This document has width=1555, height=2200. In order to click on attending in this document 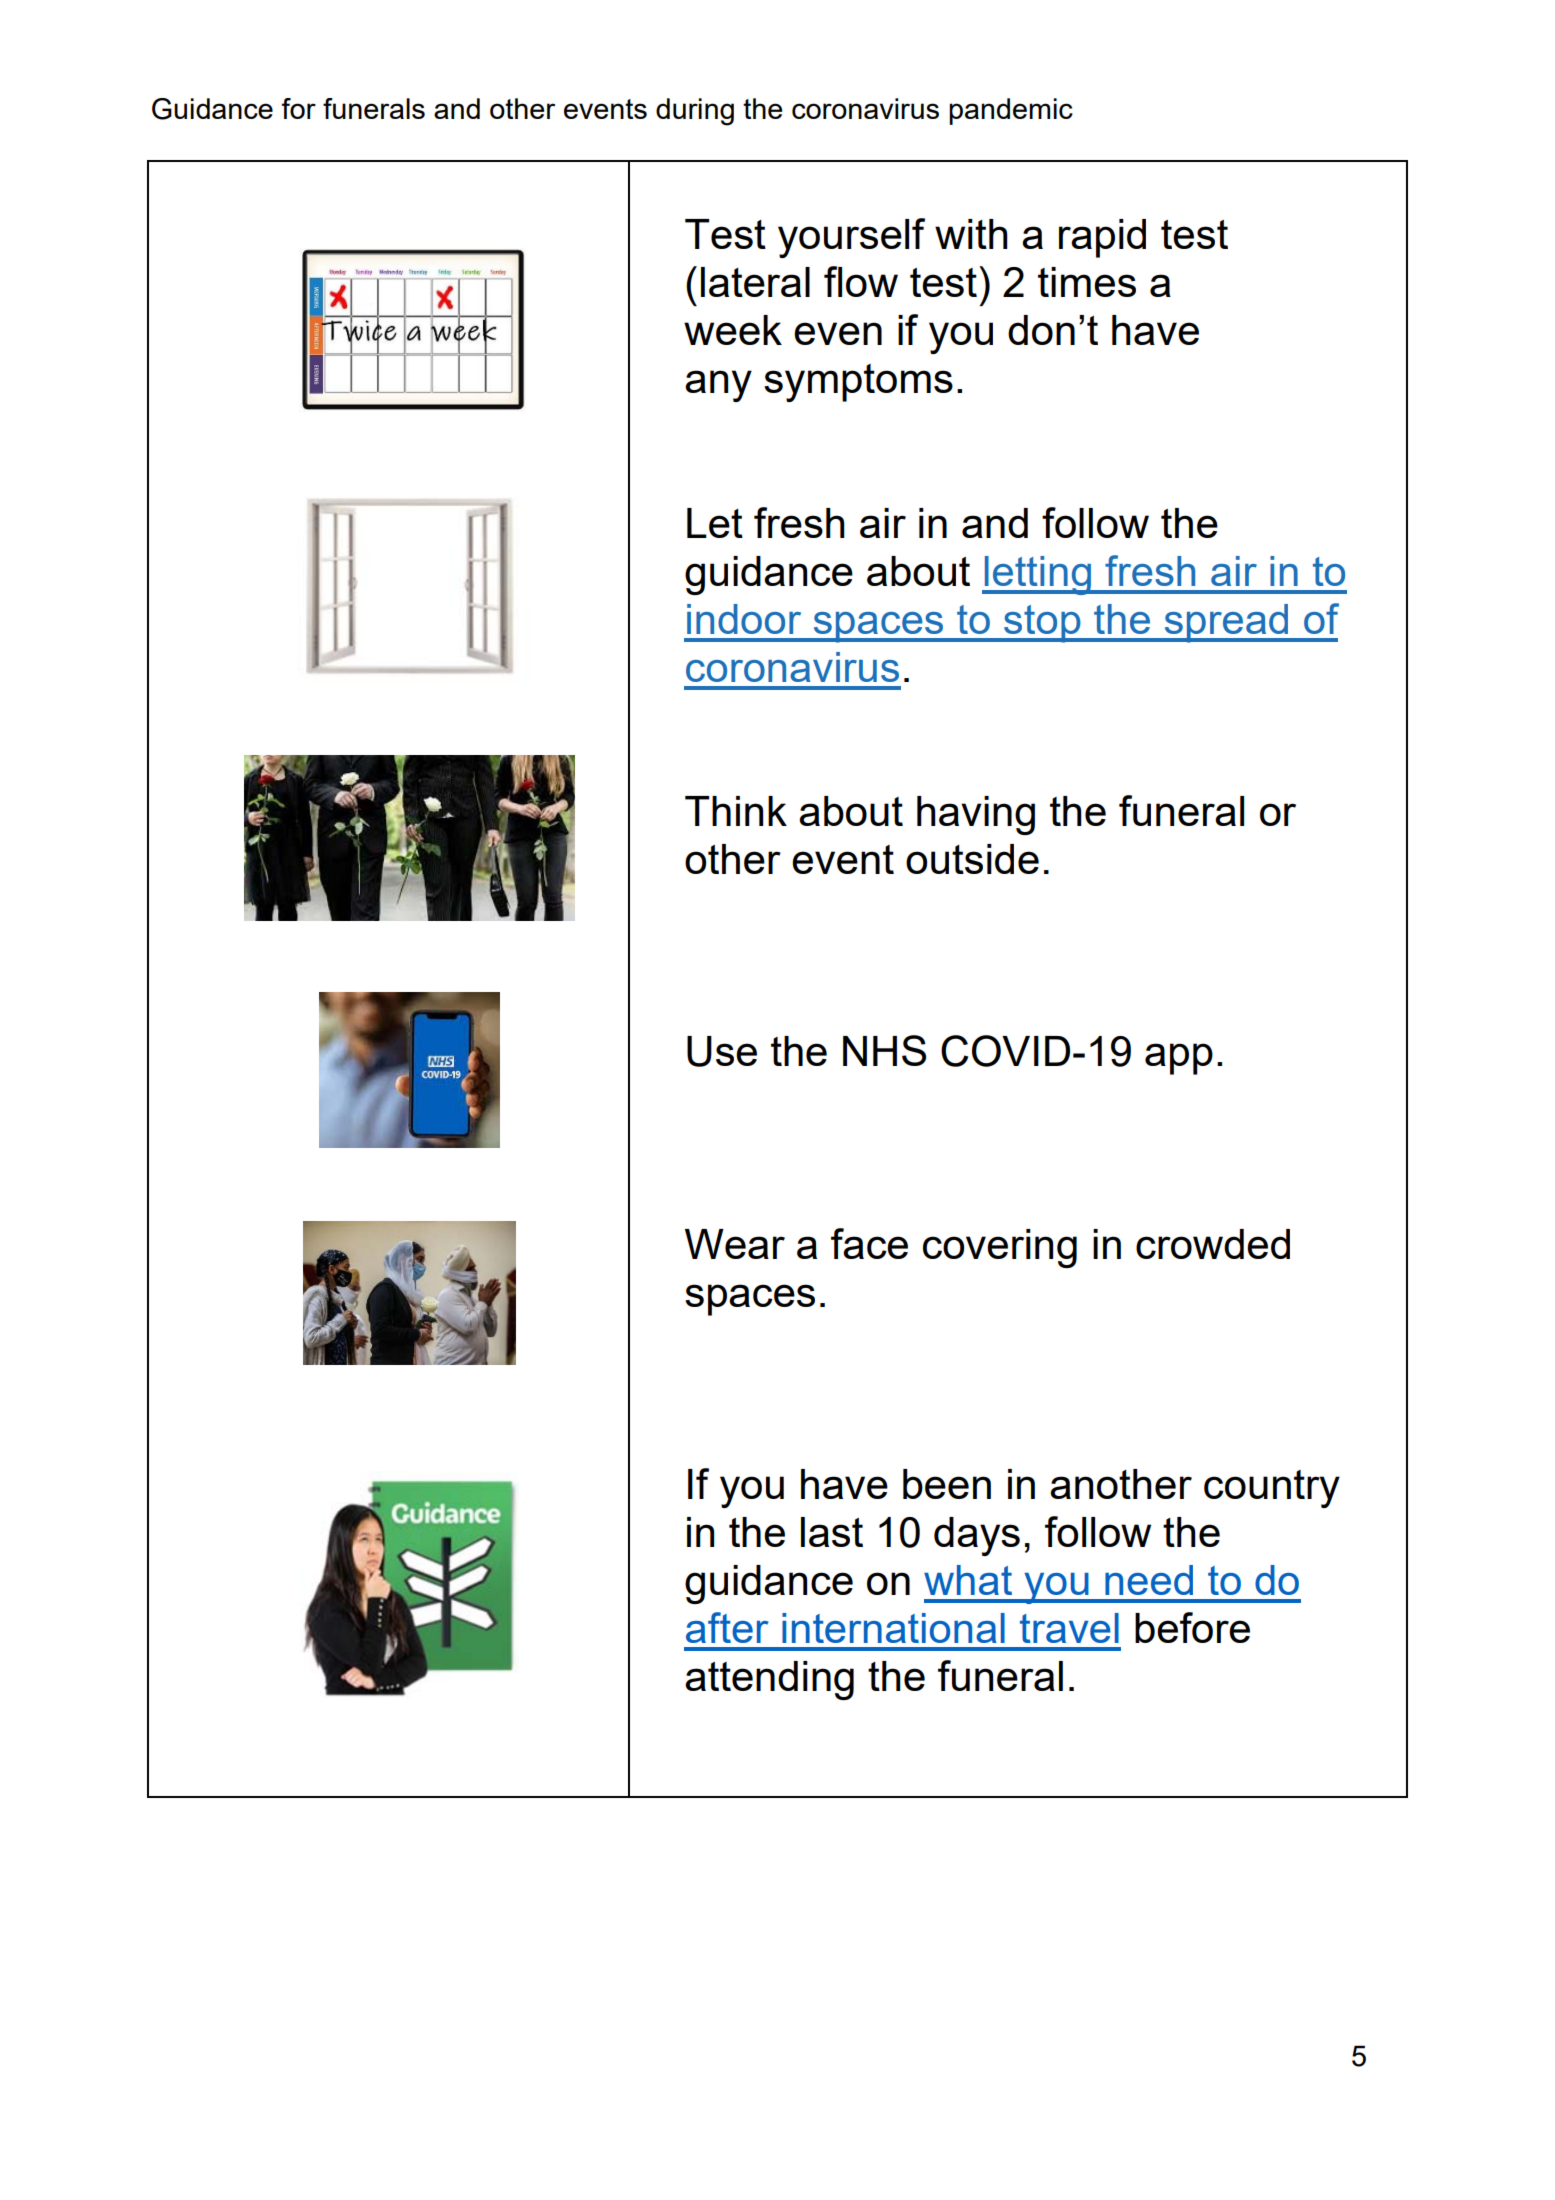, I will do `click(769, 1680)`.
